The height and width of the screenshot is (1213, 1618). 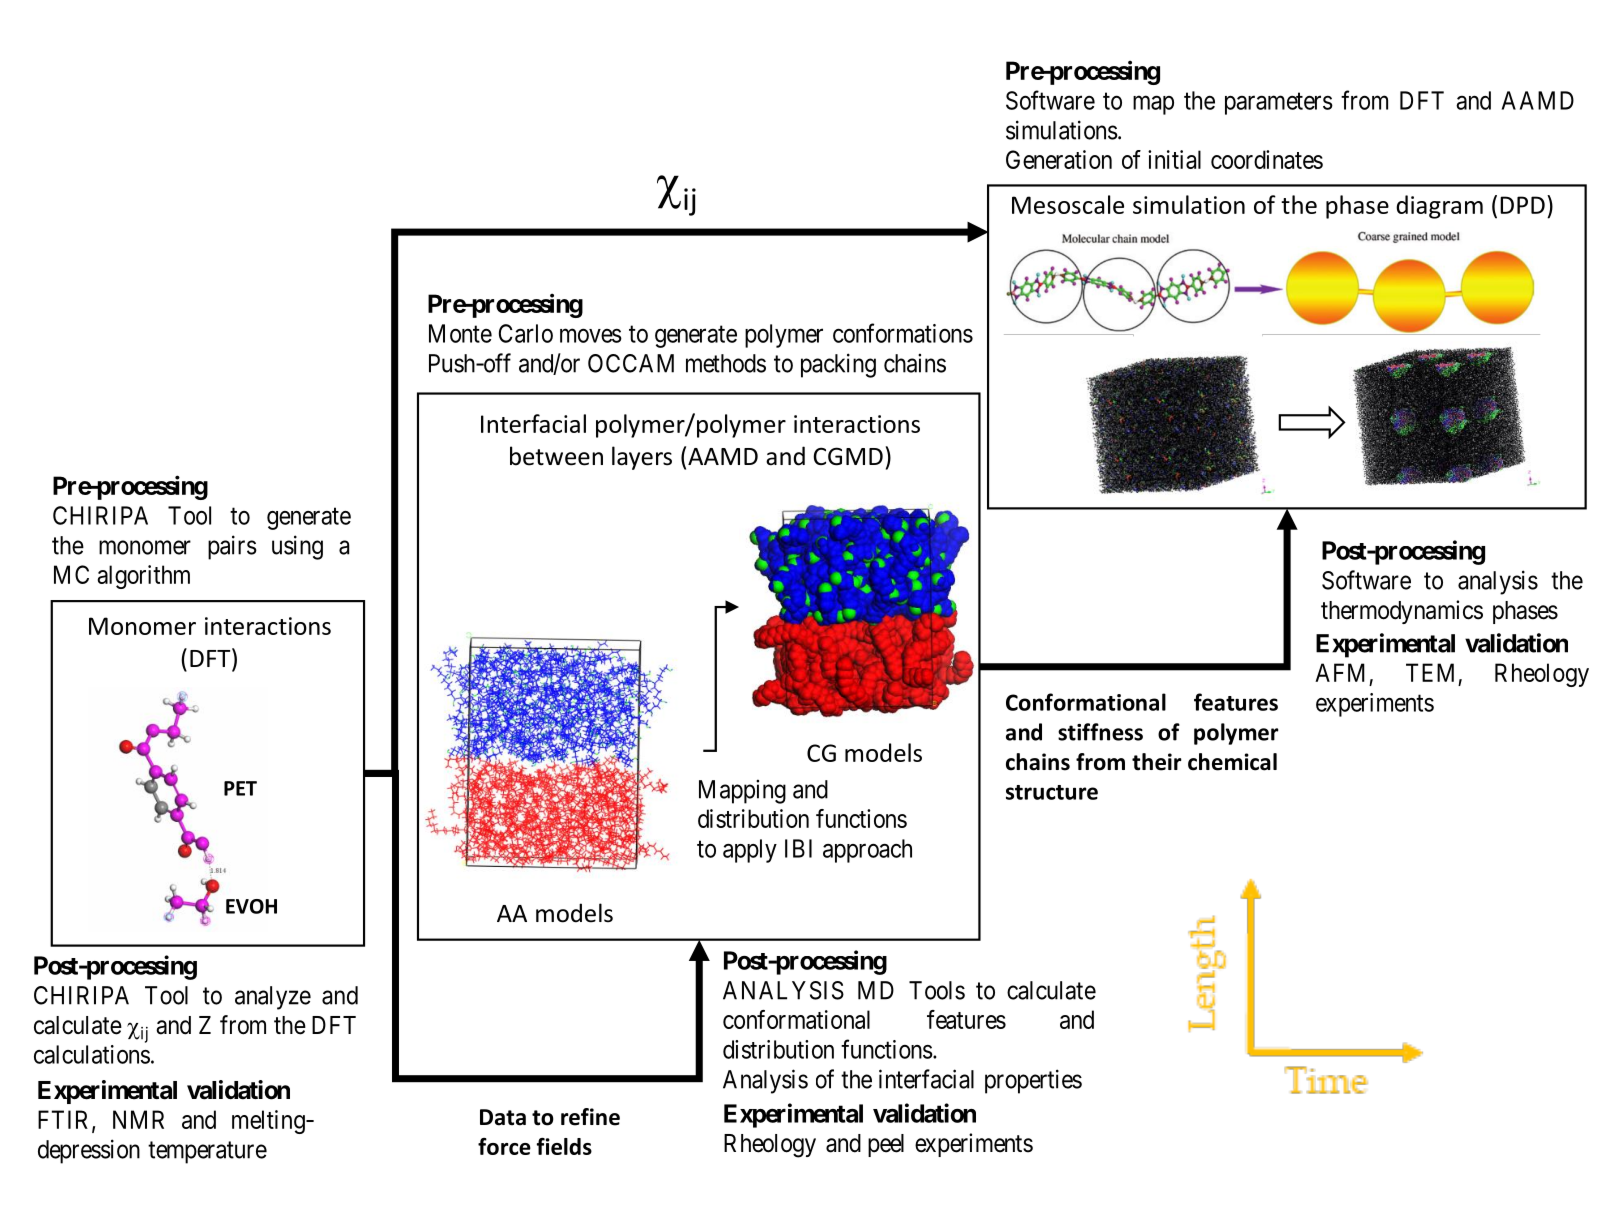 I want to click on chemical, so click(x=1232, y=762).
